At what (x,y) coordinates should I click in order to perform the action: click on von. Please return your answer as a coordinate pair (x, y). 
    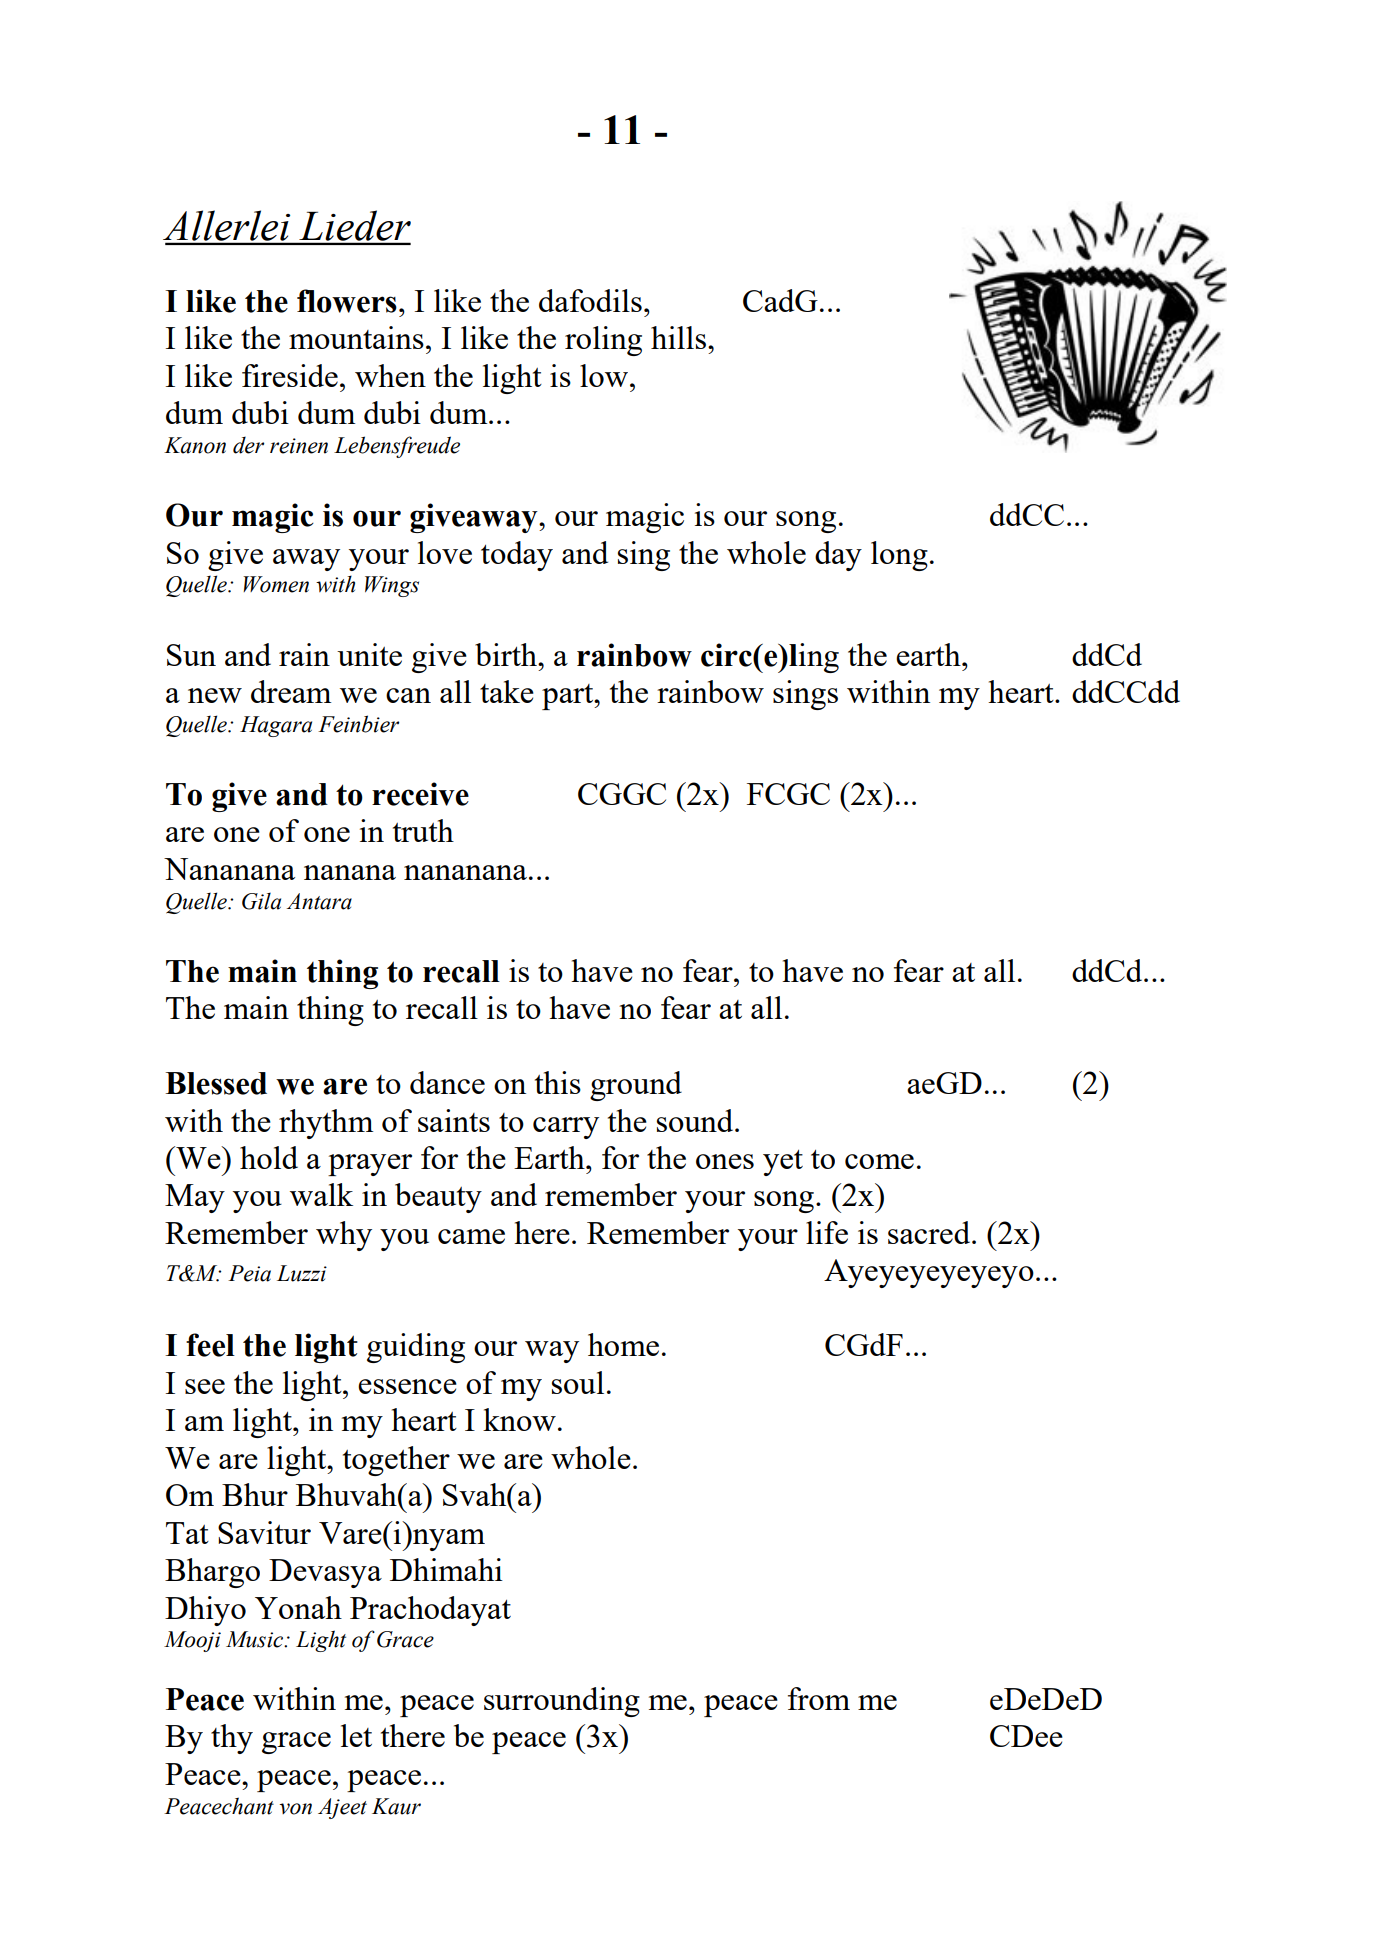
    Looking at the image, I should click on (295, 1809).
